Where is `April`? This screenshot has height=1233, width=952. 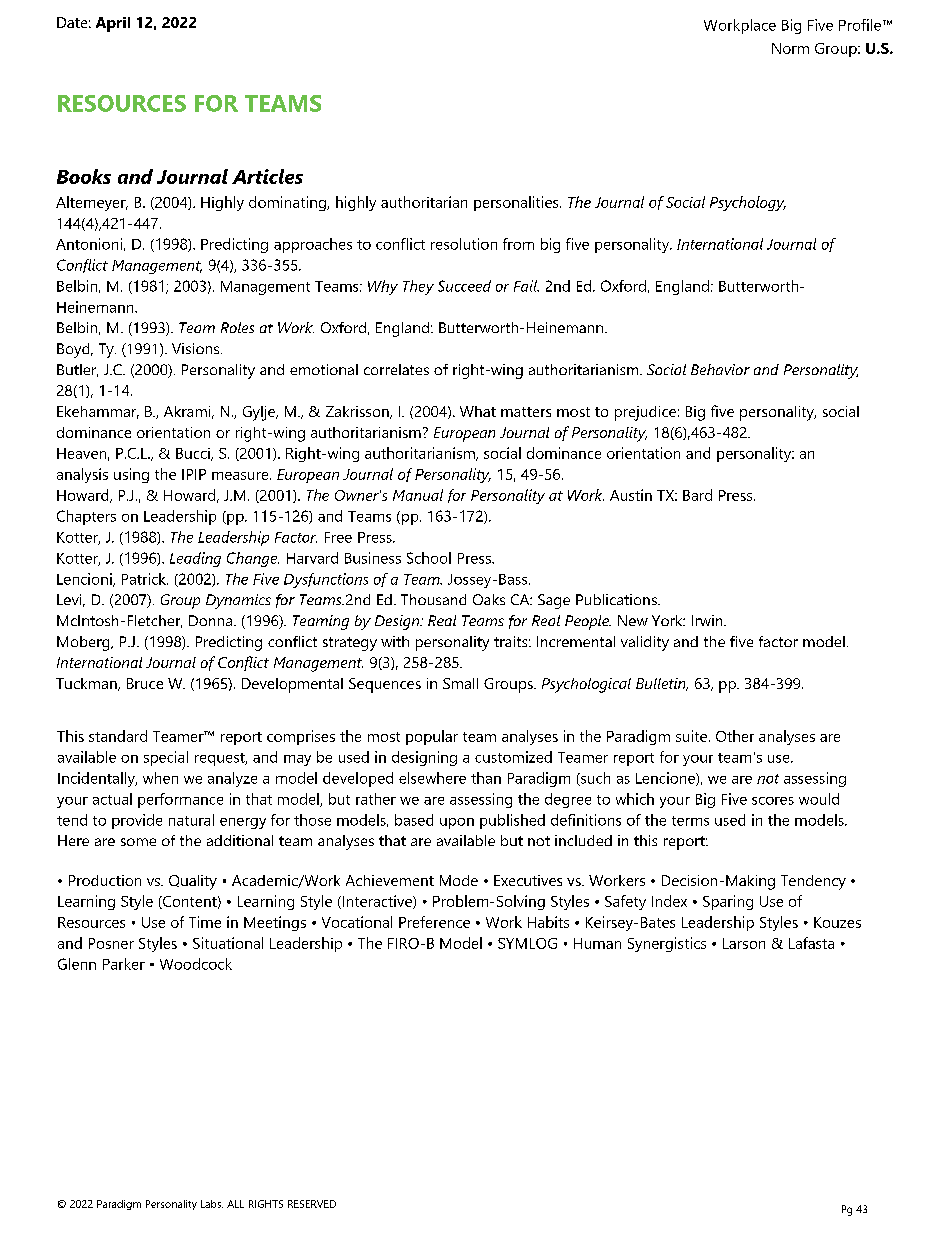
April is located at coordinates (113, 24).
